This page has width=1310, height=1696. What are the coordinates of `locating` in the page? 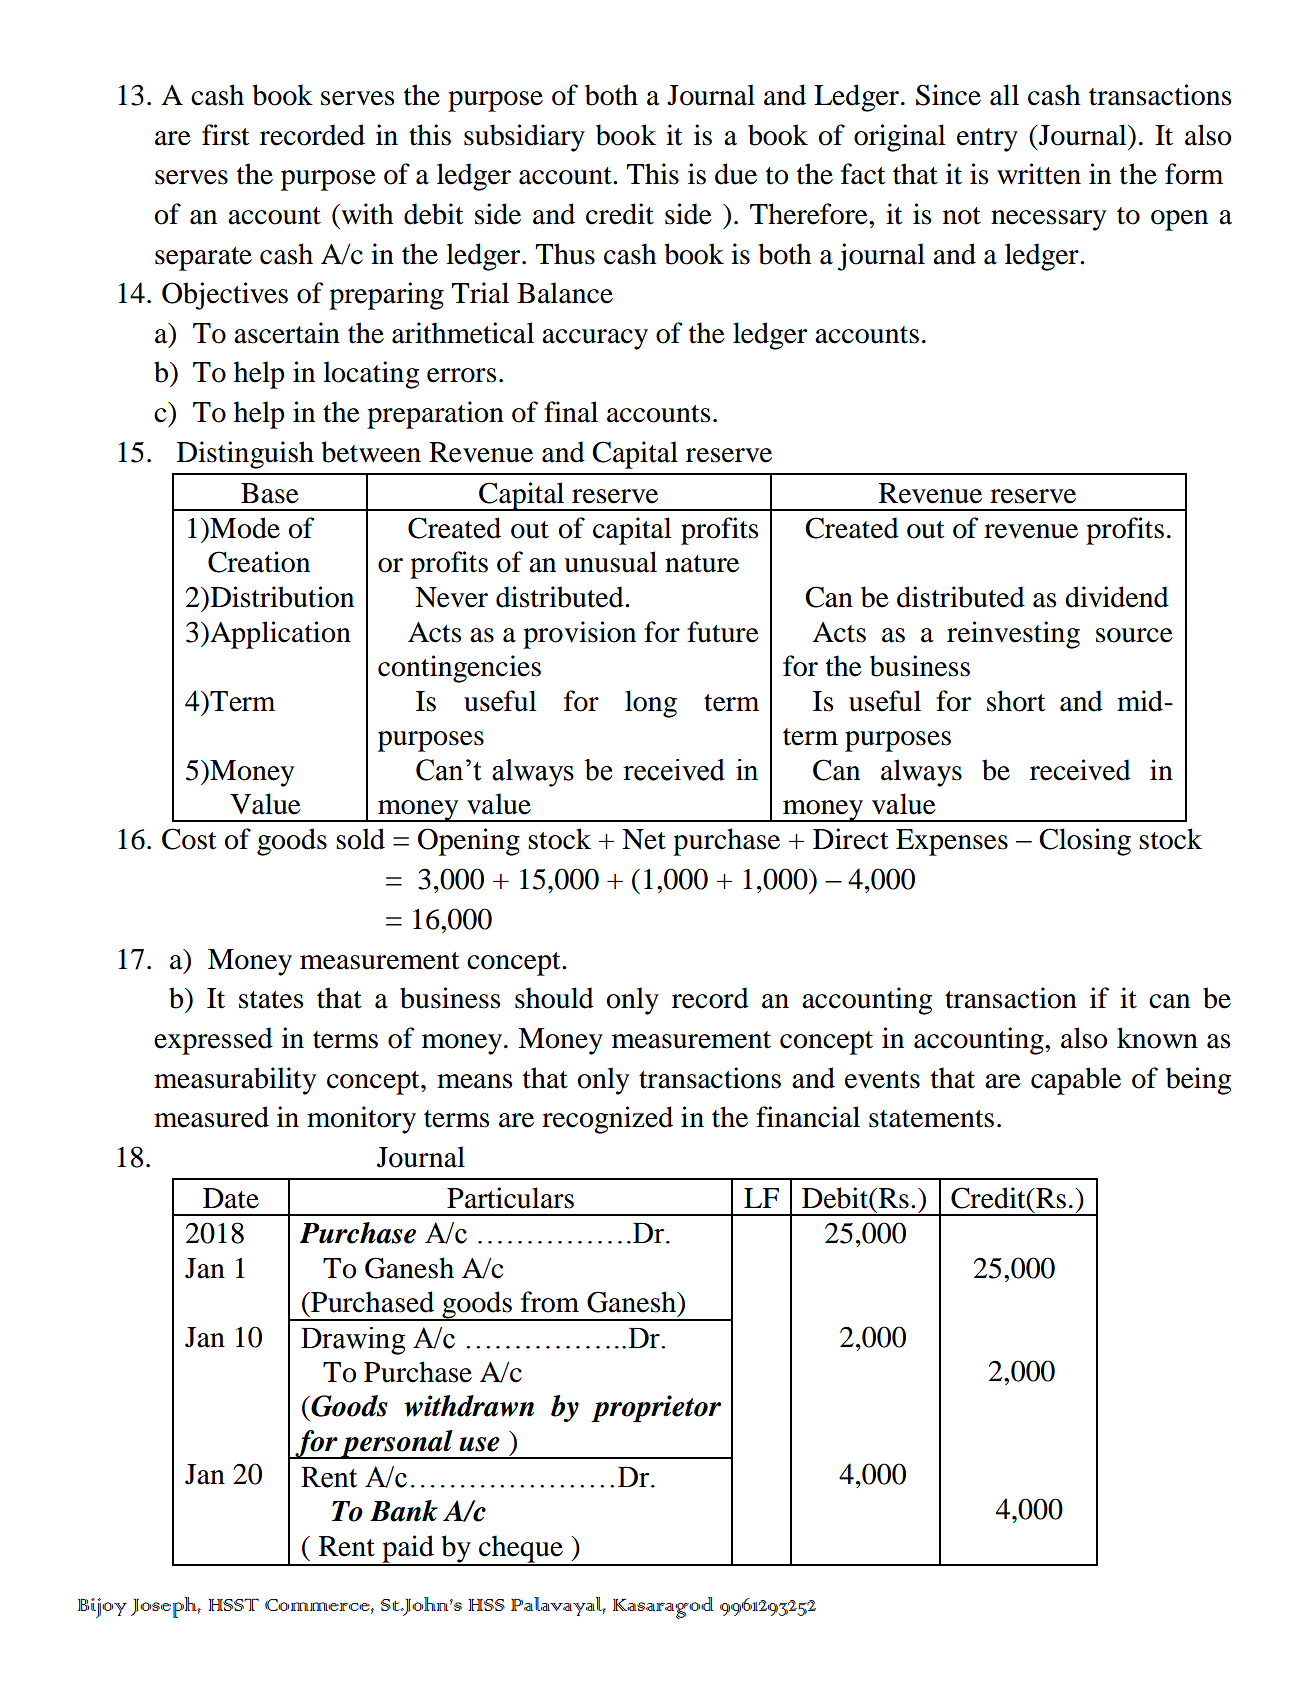 It's located at (371, 375).
